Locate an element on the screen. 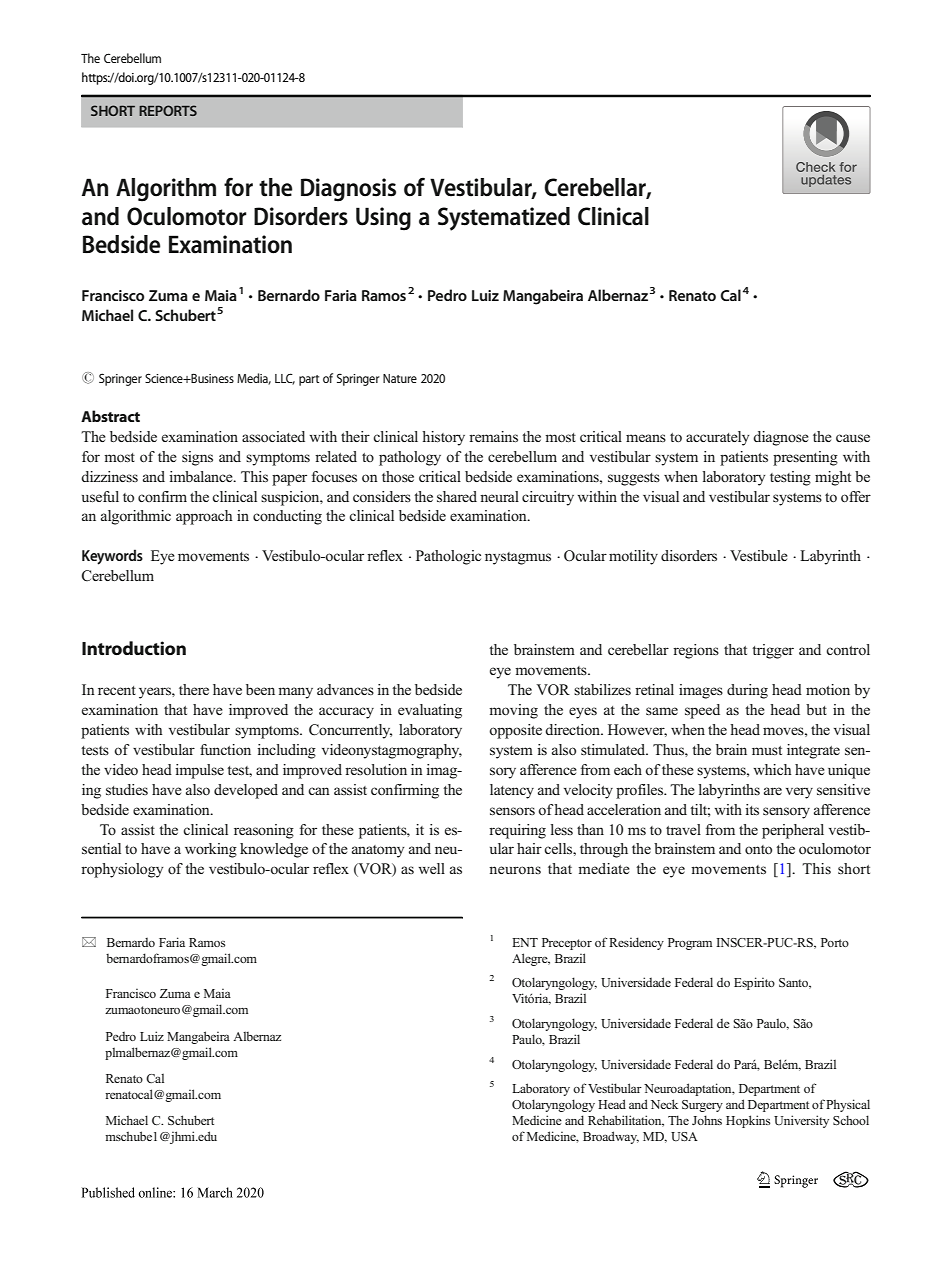  working is located at coordinates (211, 850).
